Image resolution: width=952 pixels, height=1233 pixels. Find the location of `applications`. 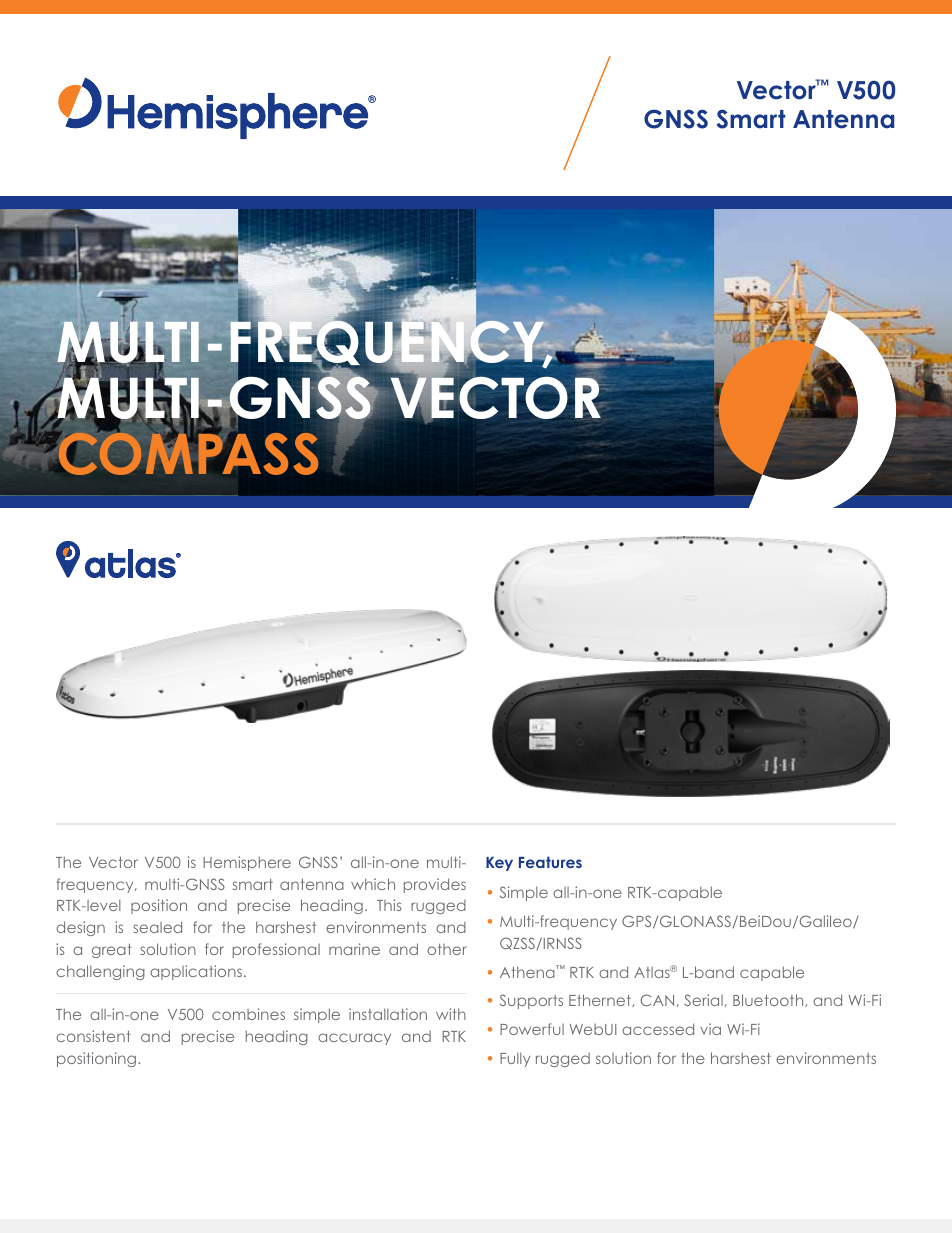

applications is located at coordinates (196, 972).
